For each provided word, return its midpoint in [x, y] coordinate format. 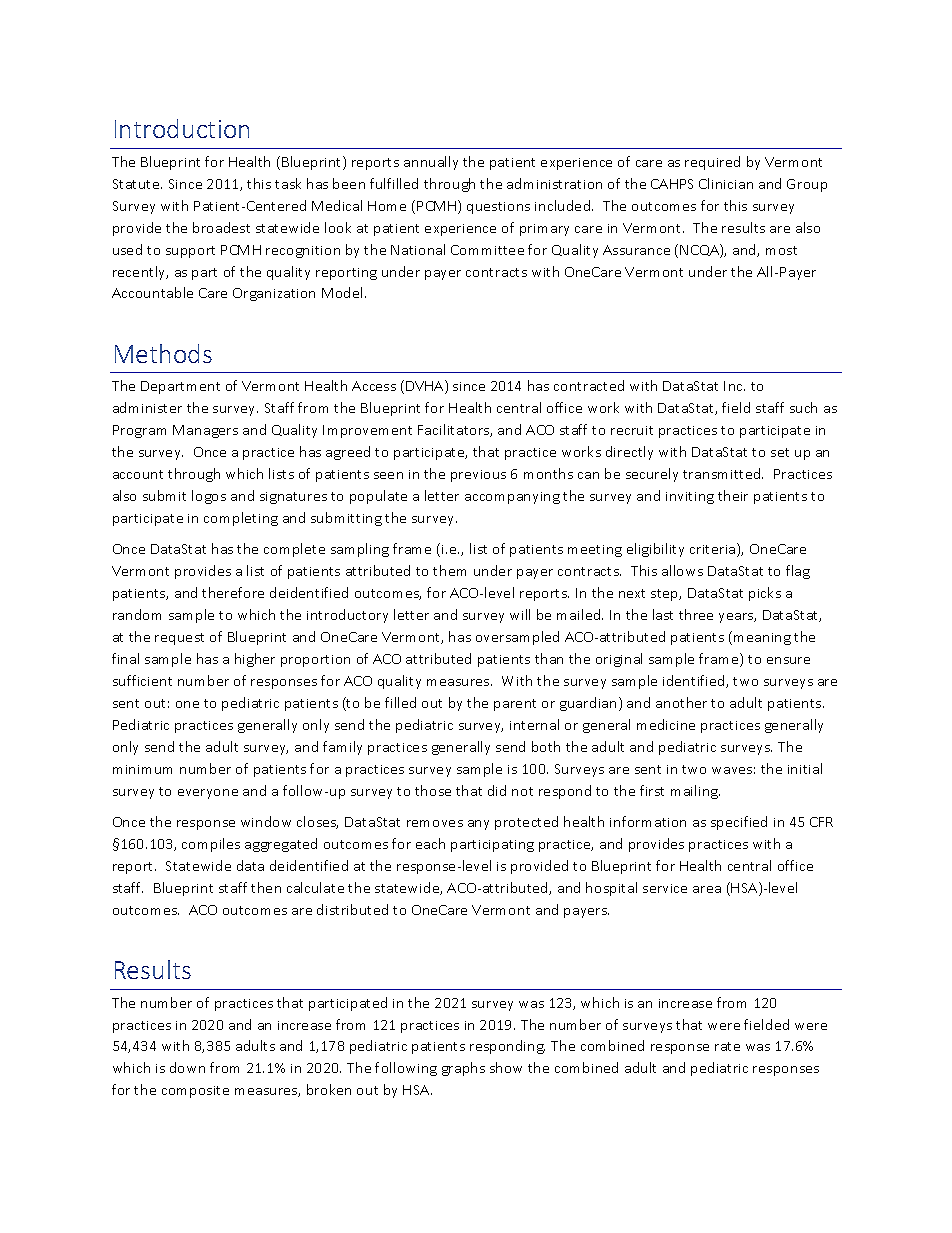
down [187, 1067]
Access [374, 386]
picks [765, 594]
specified [739, 823]
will [520, 614]
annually [431, 163]
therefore [233, 592]
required [712, 163]
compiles [211, 845]
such [803, 407]
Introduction [182, 128]
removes [435, 823]
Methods [163, 353]
